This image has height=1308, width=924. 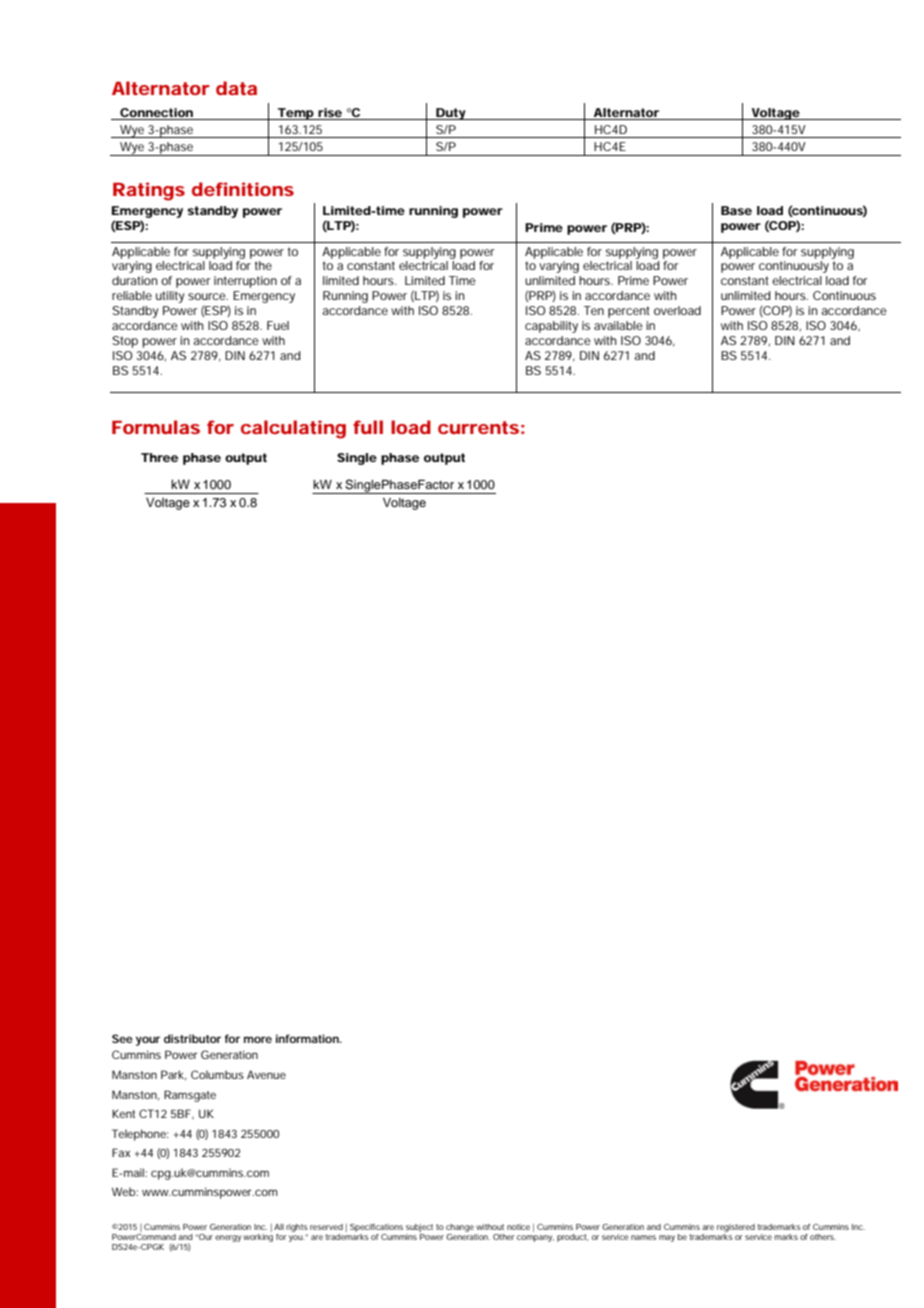 I want to click on registered, so click(x=736, y=1228).
